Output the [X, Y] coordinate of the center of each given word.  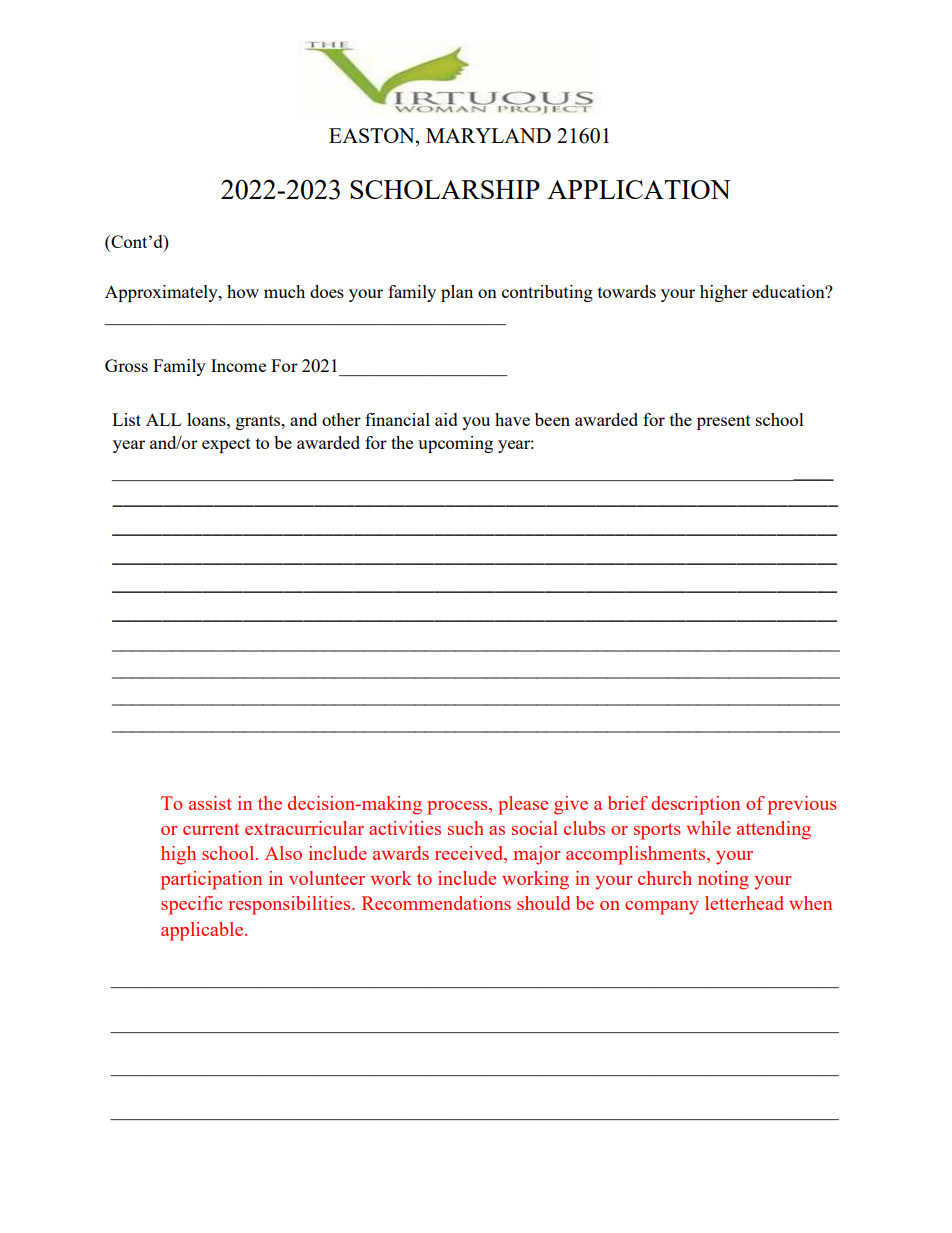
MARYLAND [488, 135]
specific [191, 905]
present [724, 422]
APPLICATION [639, 189]
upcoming [455, 444]
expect [226, 445]
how [243, 291]
